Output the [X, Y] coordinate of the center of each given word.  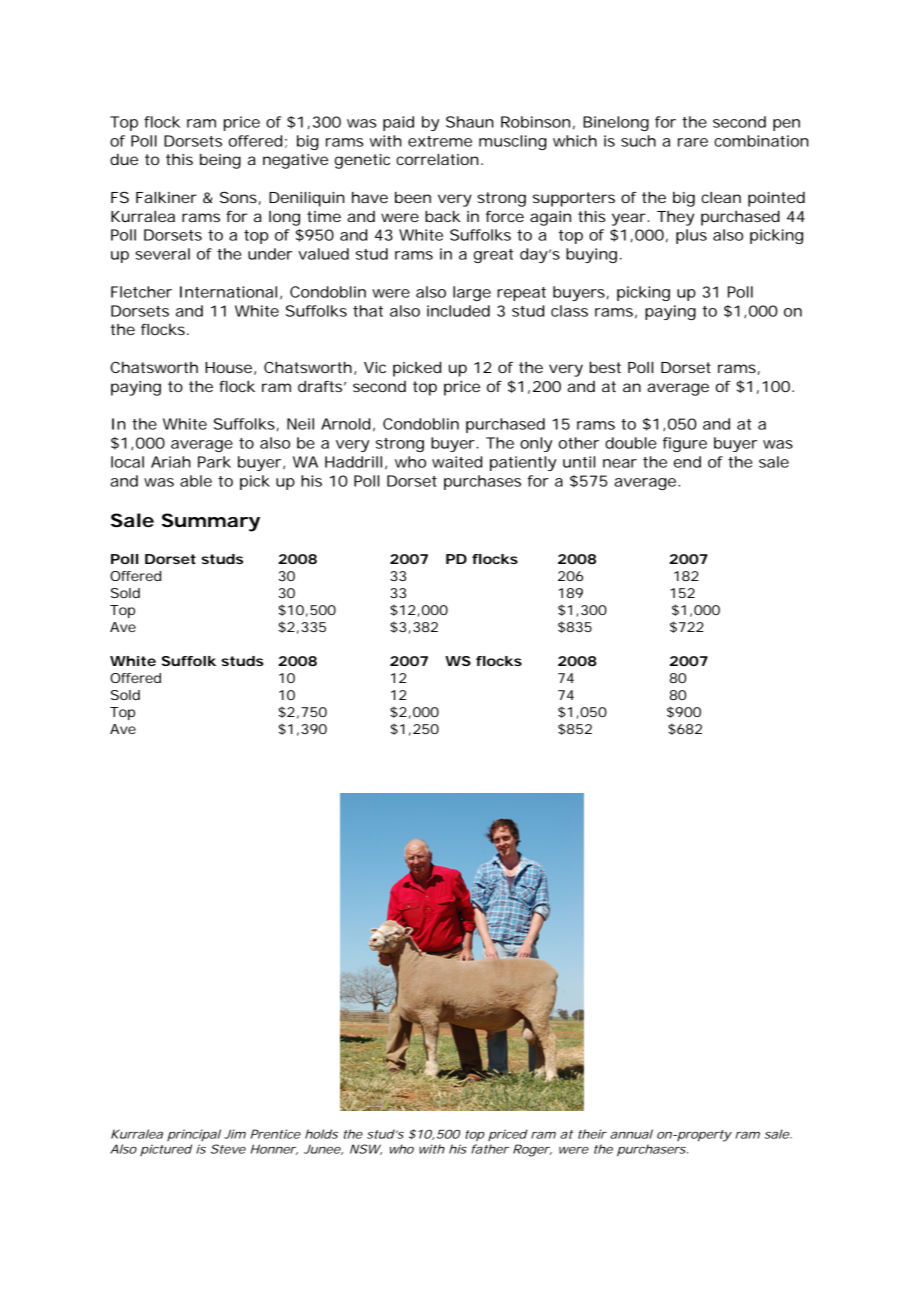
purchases [482, 482]
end [687, 462]
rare [693, 142]
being [220, 161]
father [490, 1149]
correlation [437, 159]
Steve [228, 1149]
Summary [211, 522]
